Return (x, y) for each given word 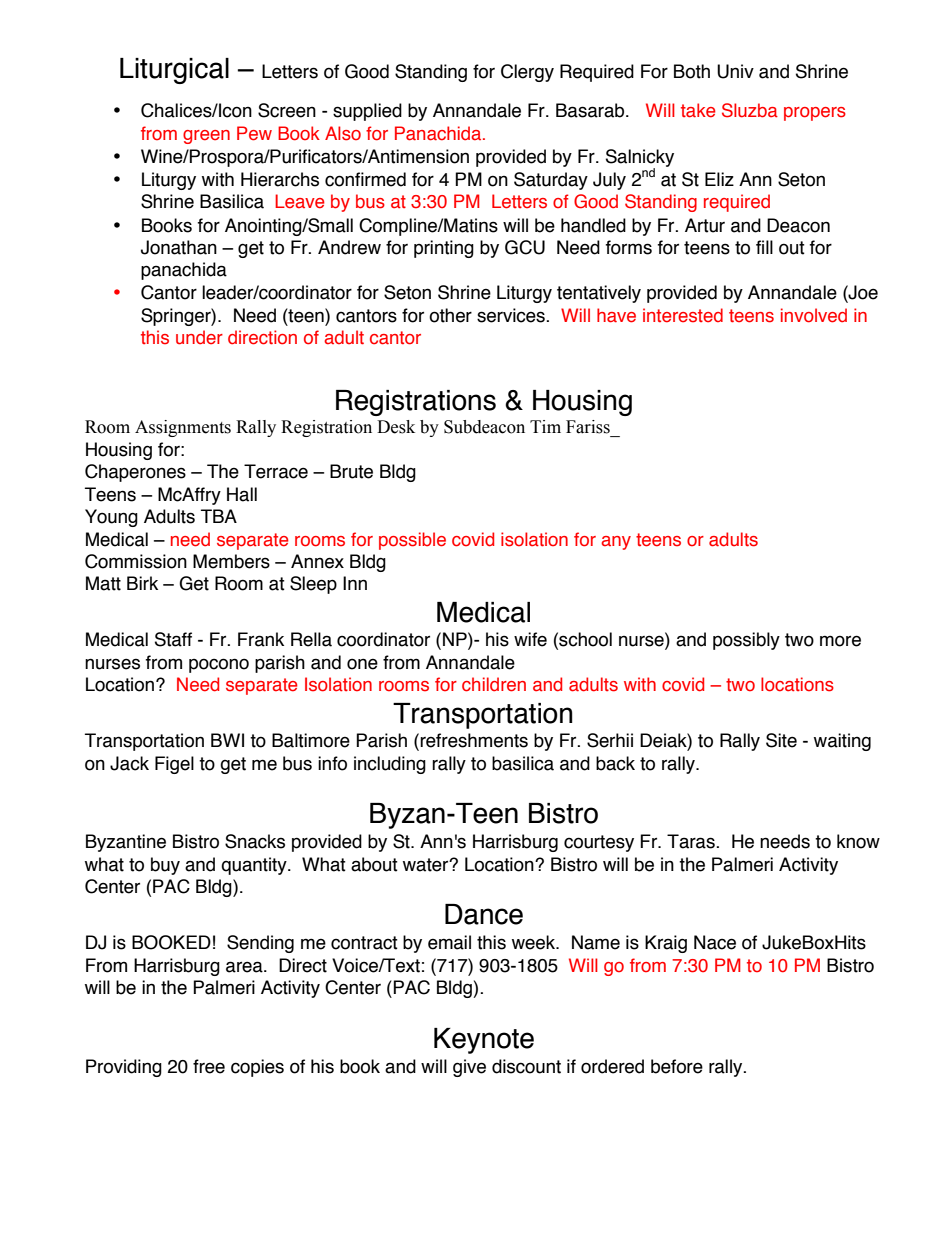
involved (814, 315)
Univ (735, 71)
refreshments (474, 740)
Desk (396, 427)
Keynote (484, 1041)
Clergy (527, 73)
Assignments (183, 428)
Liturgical (174, 71)
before (677, 1066)
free (209, 1066)
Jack (129, 763)
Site (781, 740)
